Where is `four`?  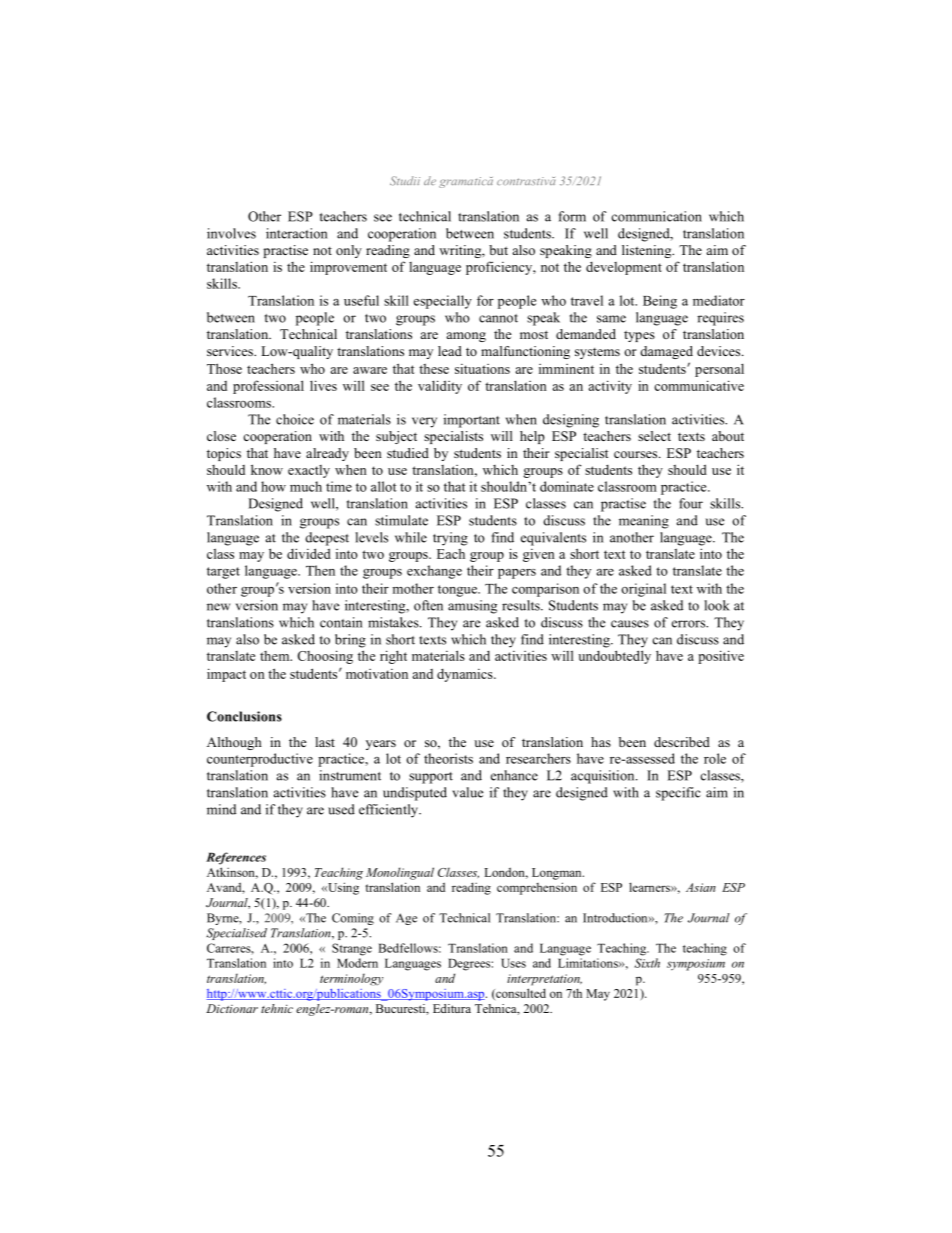
four is located at coordinates (691, 503).
